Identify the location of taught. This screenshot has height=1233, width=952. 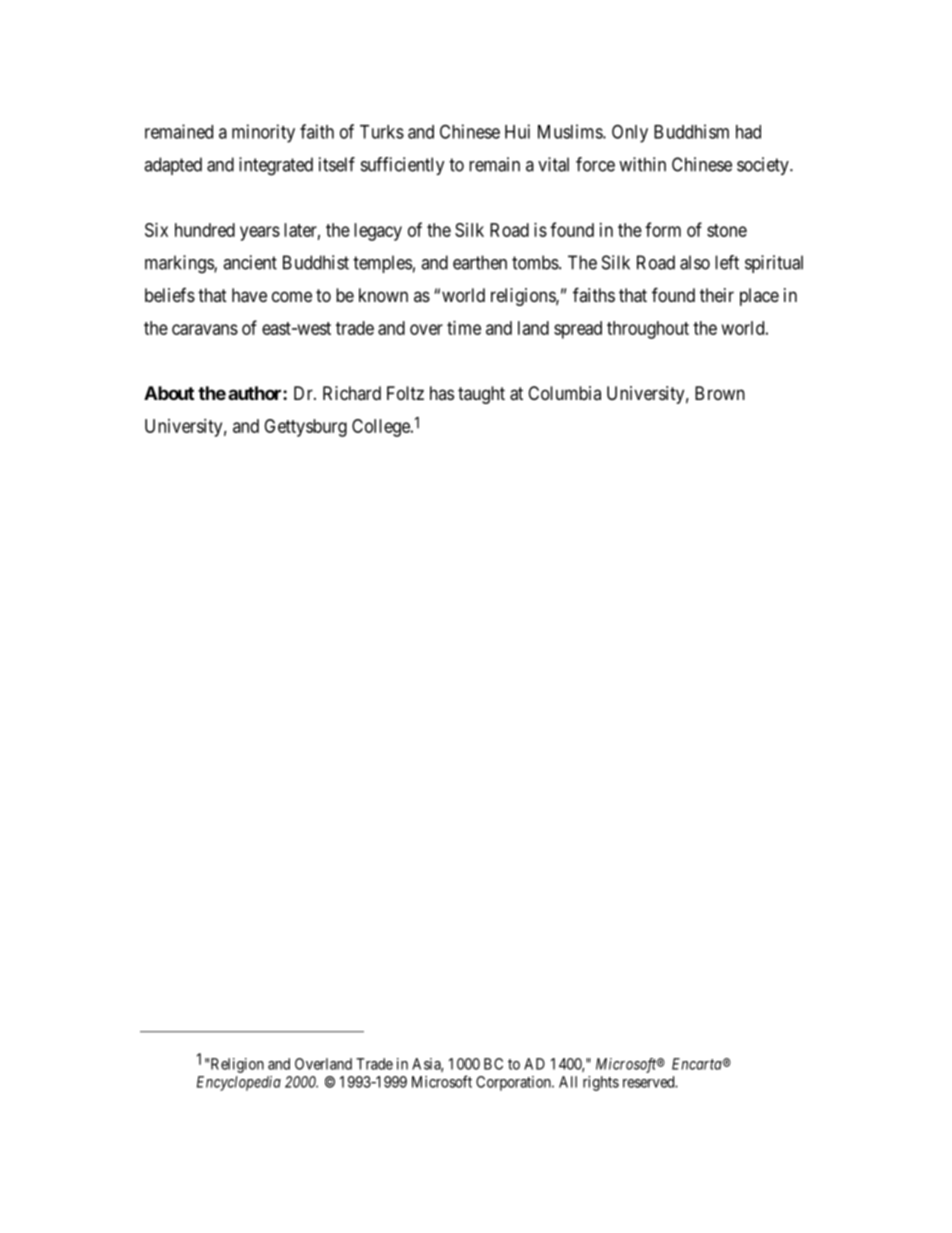
(481, 395).
